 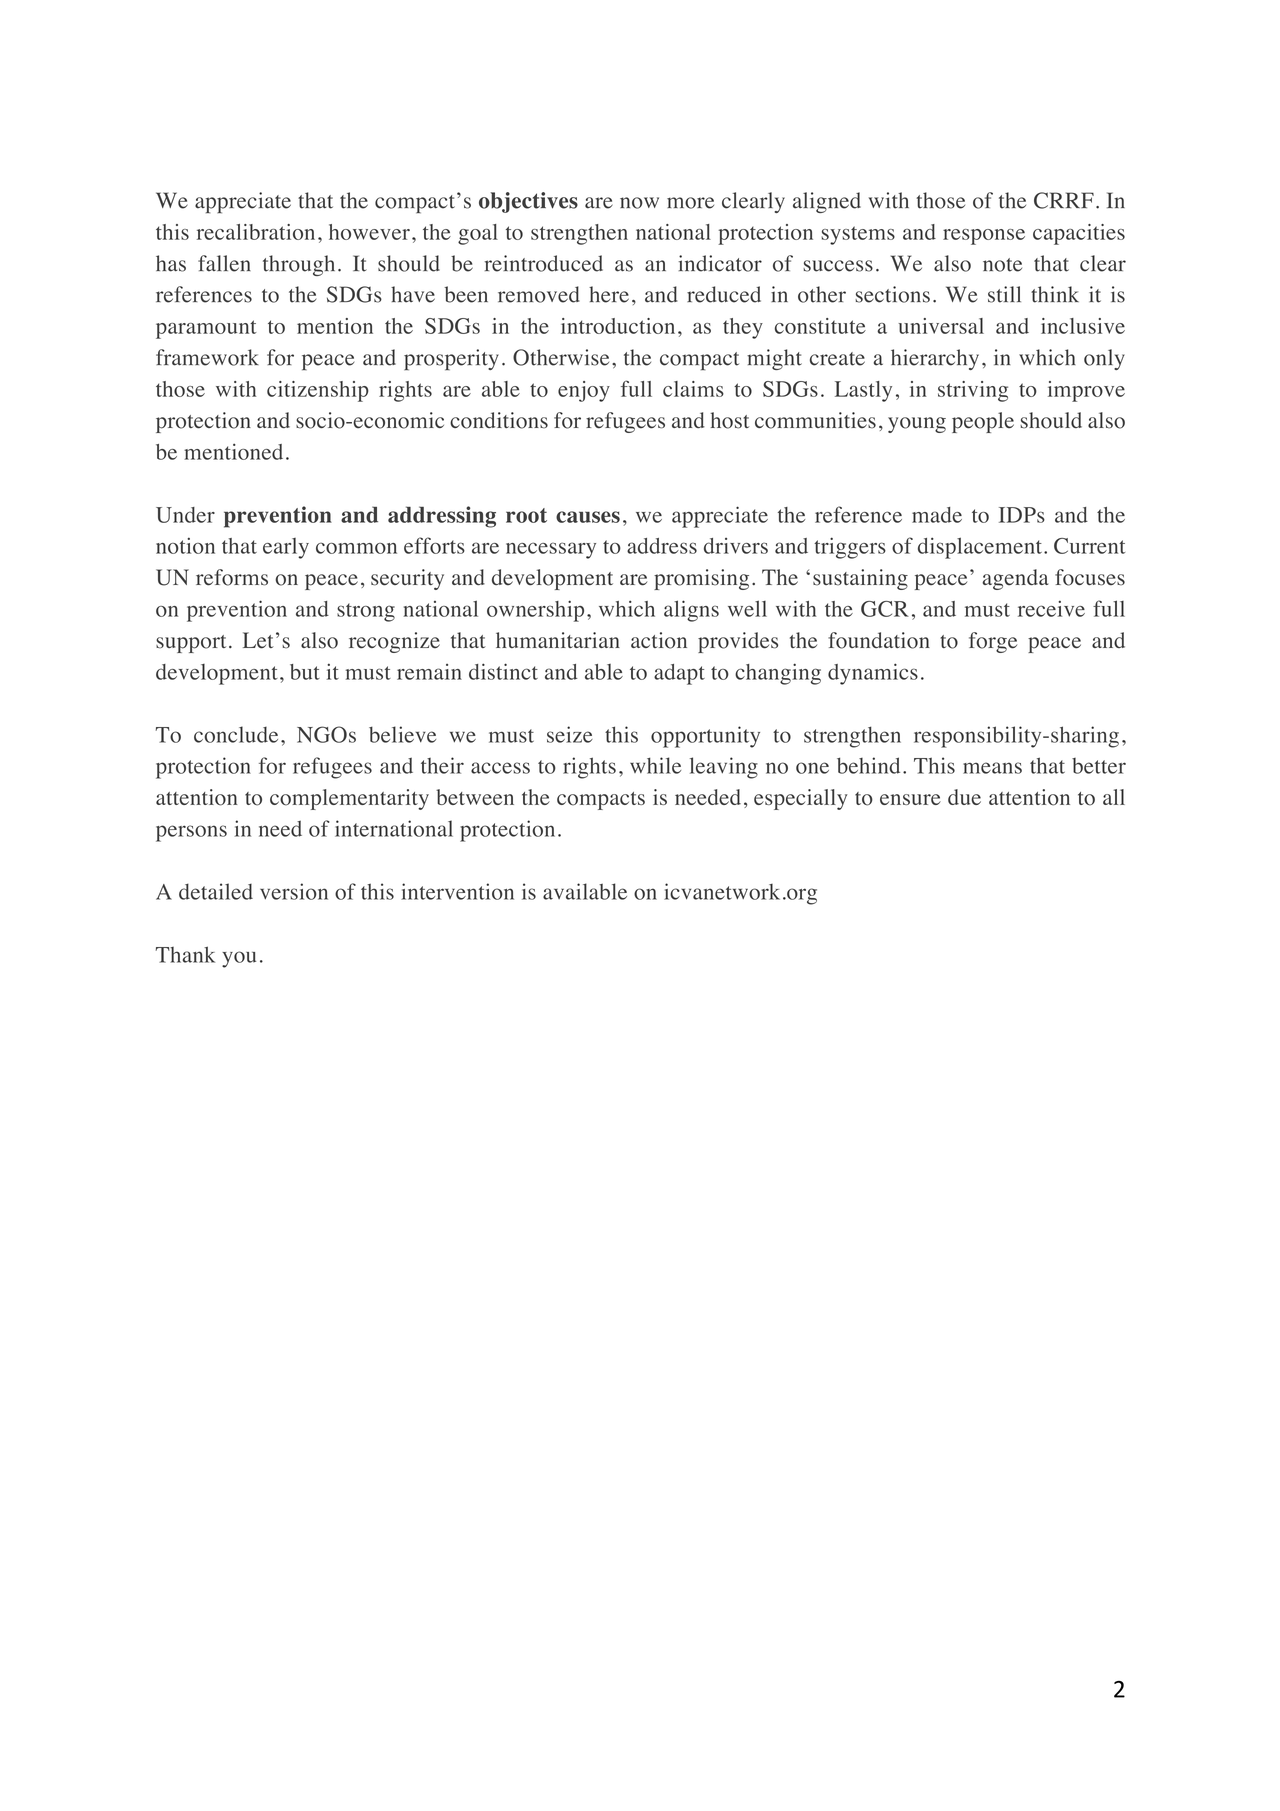 I want to click on host, so click(x=730, y=420).
